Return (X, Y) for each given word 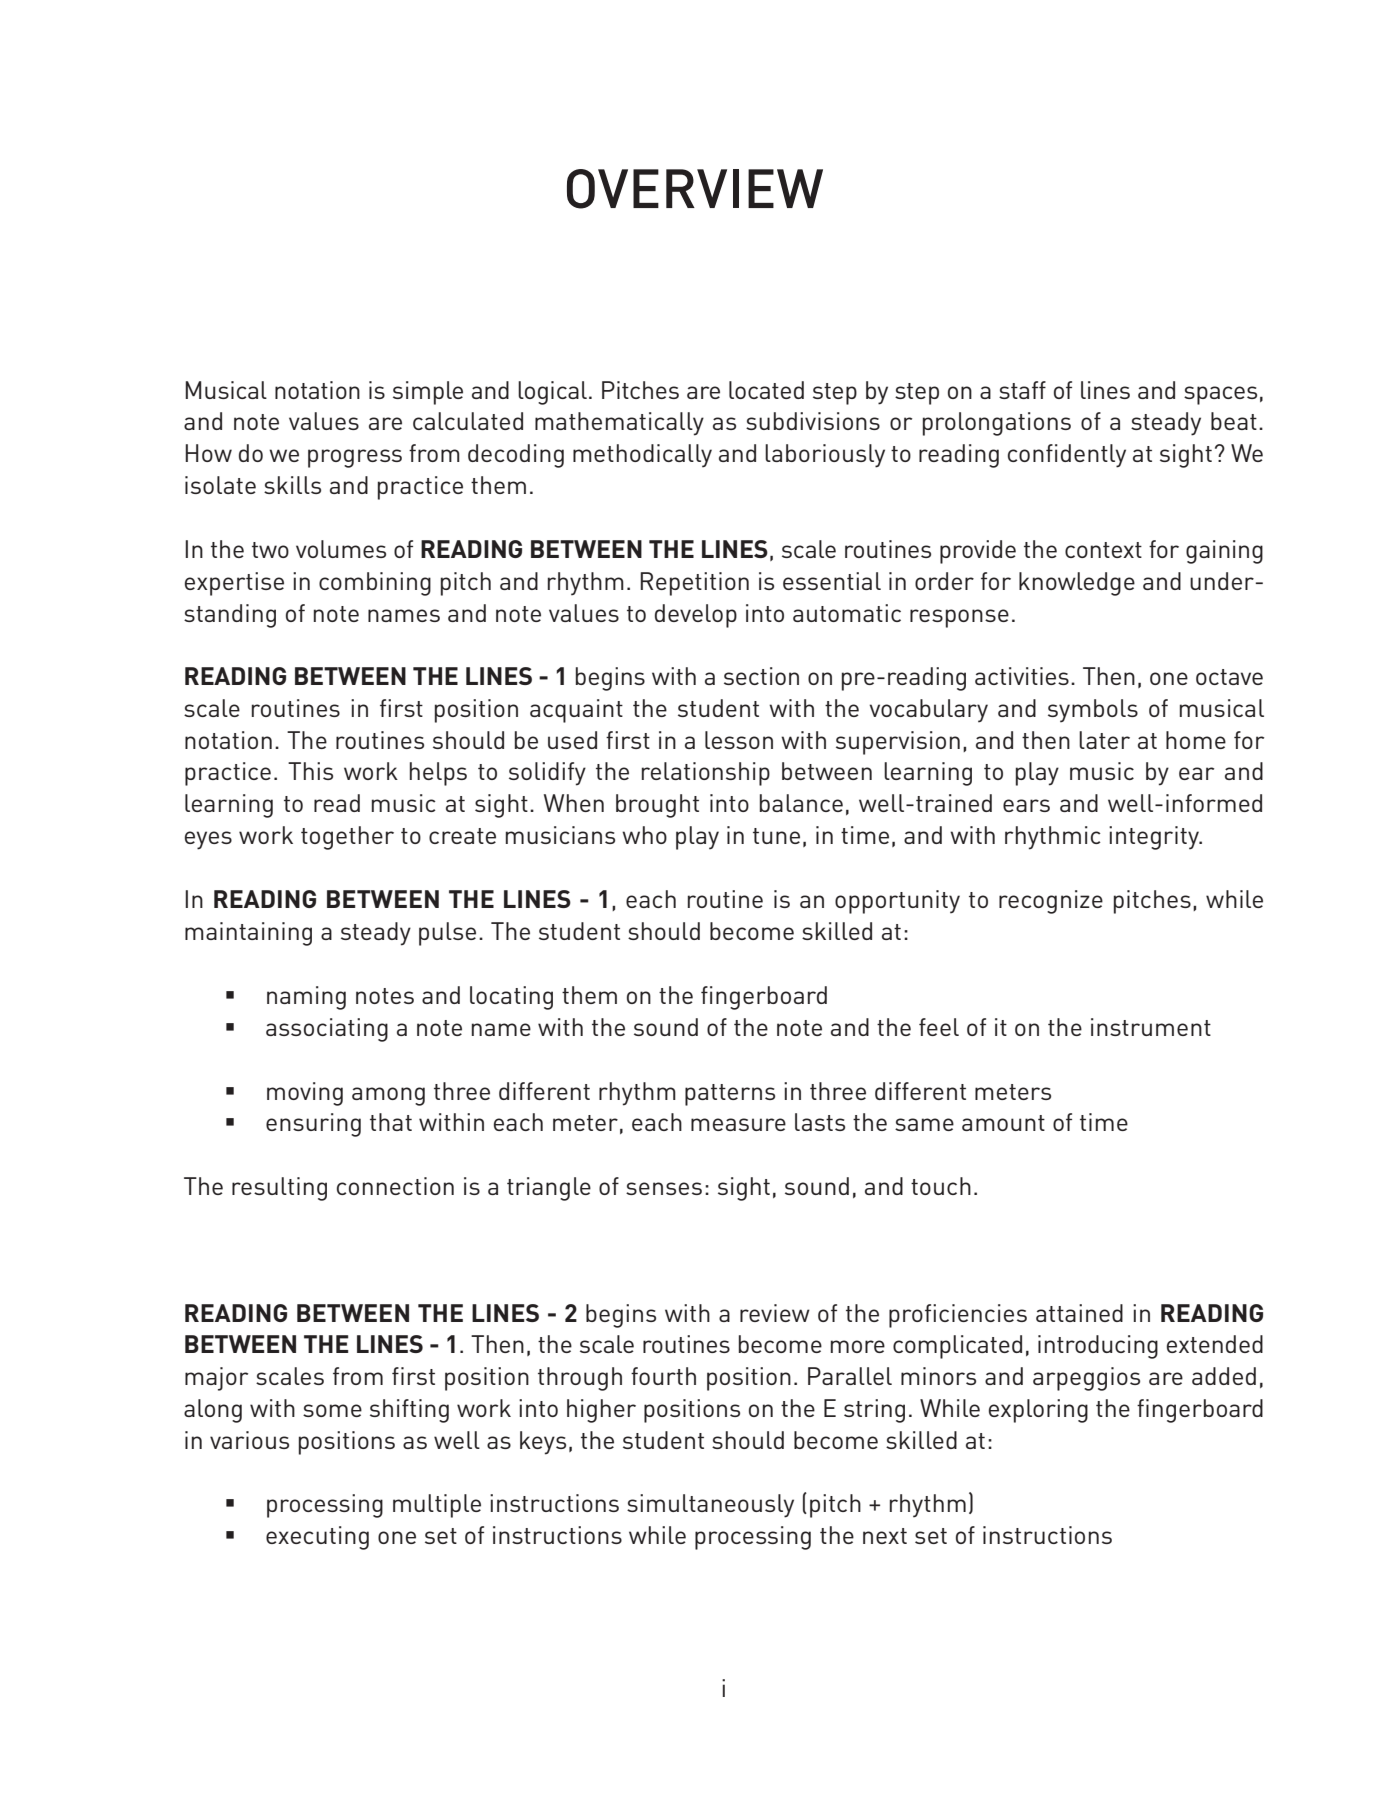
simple (428, 393)
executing (317, 1538)
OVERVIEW (695, 189)
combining (375, 584)
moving (305, 1094)
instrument (1151, 1027)
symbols (1093, 711)
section (761, 676)
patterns (730, 1095)
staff (1022, 390)
